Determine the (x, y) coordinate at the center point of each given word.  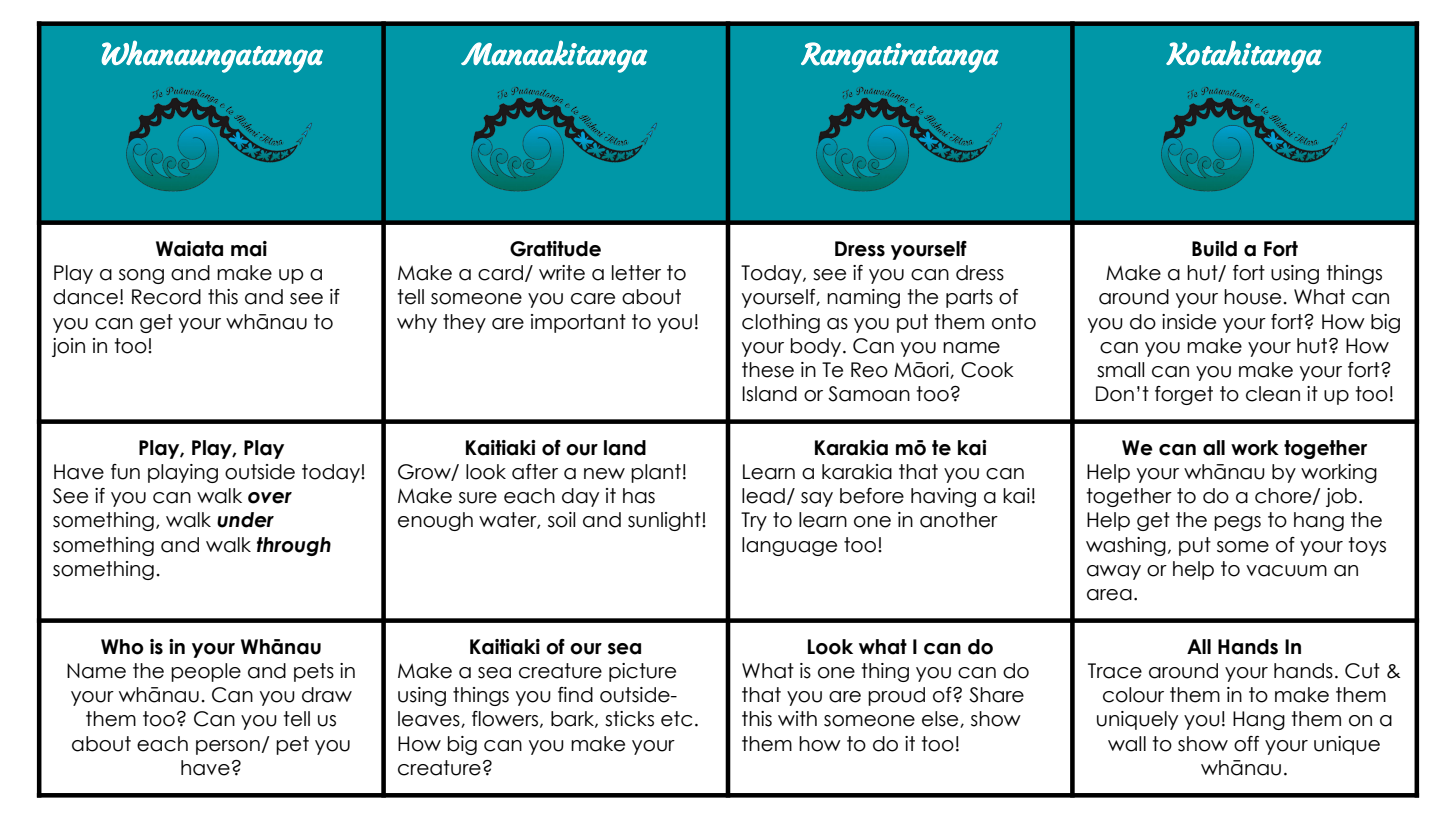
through (294, 546)
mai (249, 249)
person (229, 747)
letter (636, 273)
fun (125, 472)
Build (1214, 249)
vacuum (1286, 571)
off (1246, 744)
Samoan (869, 394)
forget (1184, 395)
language (789, 546)
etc (676, 719)
